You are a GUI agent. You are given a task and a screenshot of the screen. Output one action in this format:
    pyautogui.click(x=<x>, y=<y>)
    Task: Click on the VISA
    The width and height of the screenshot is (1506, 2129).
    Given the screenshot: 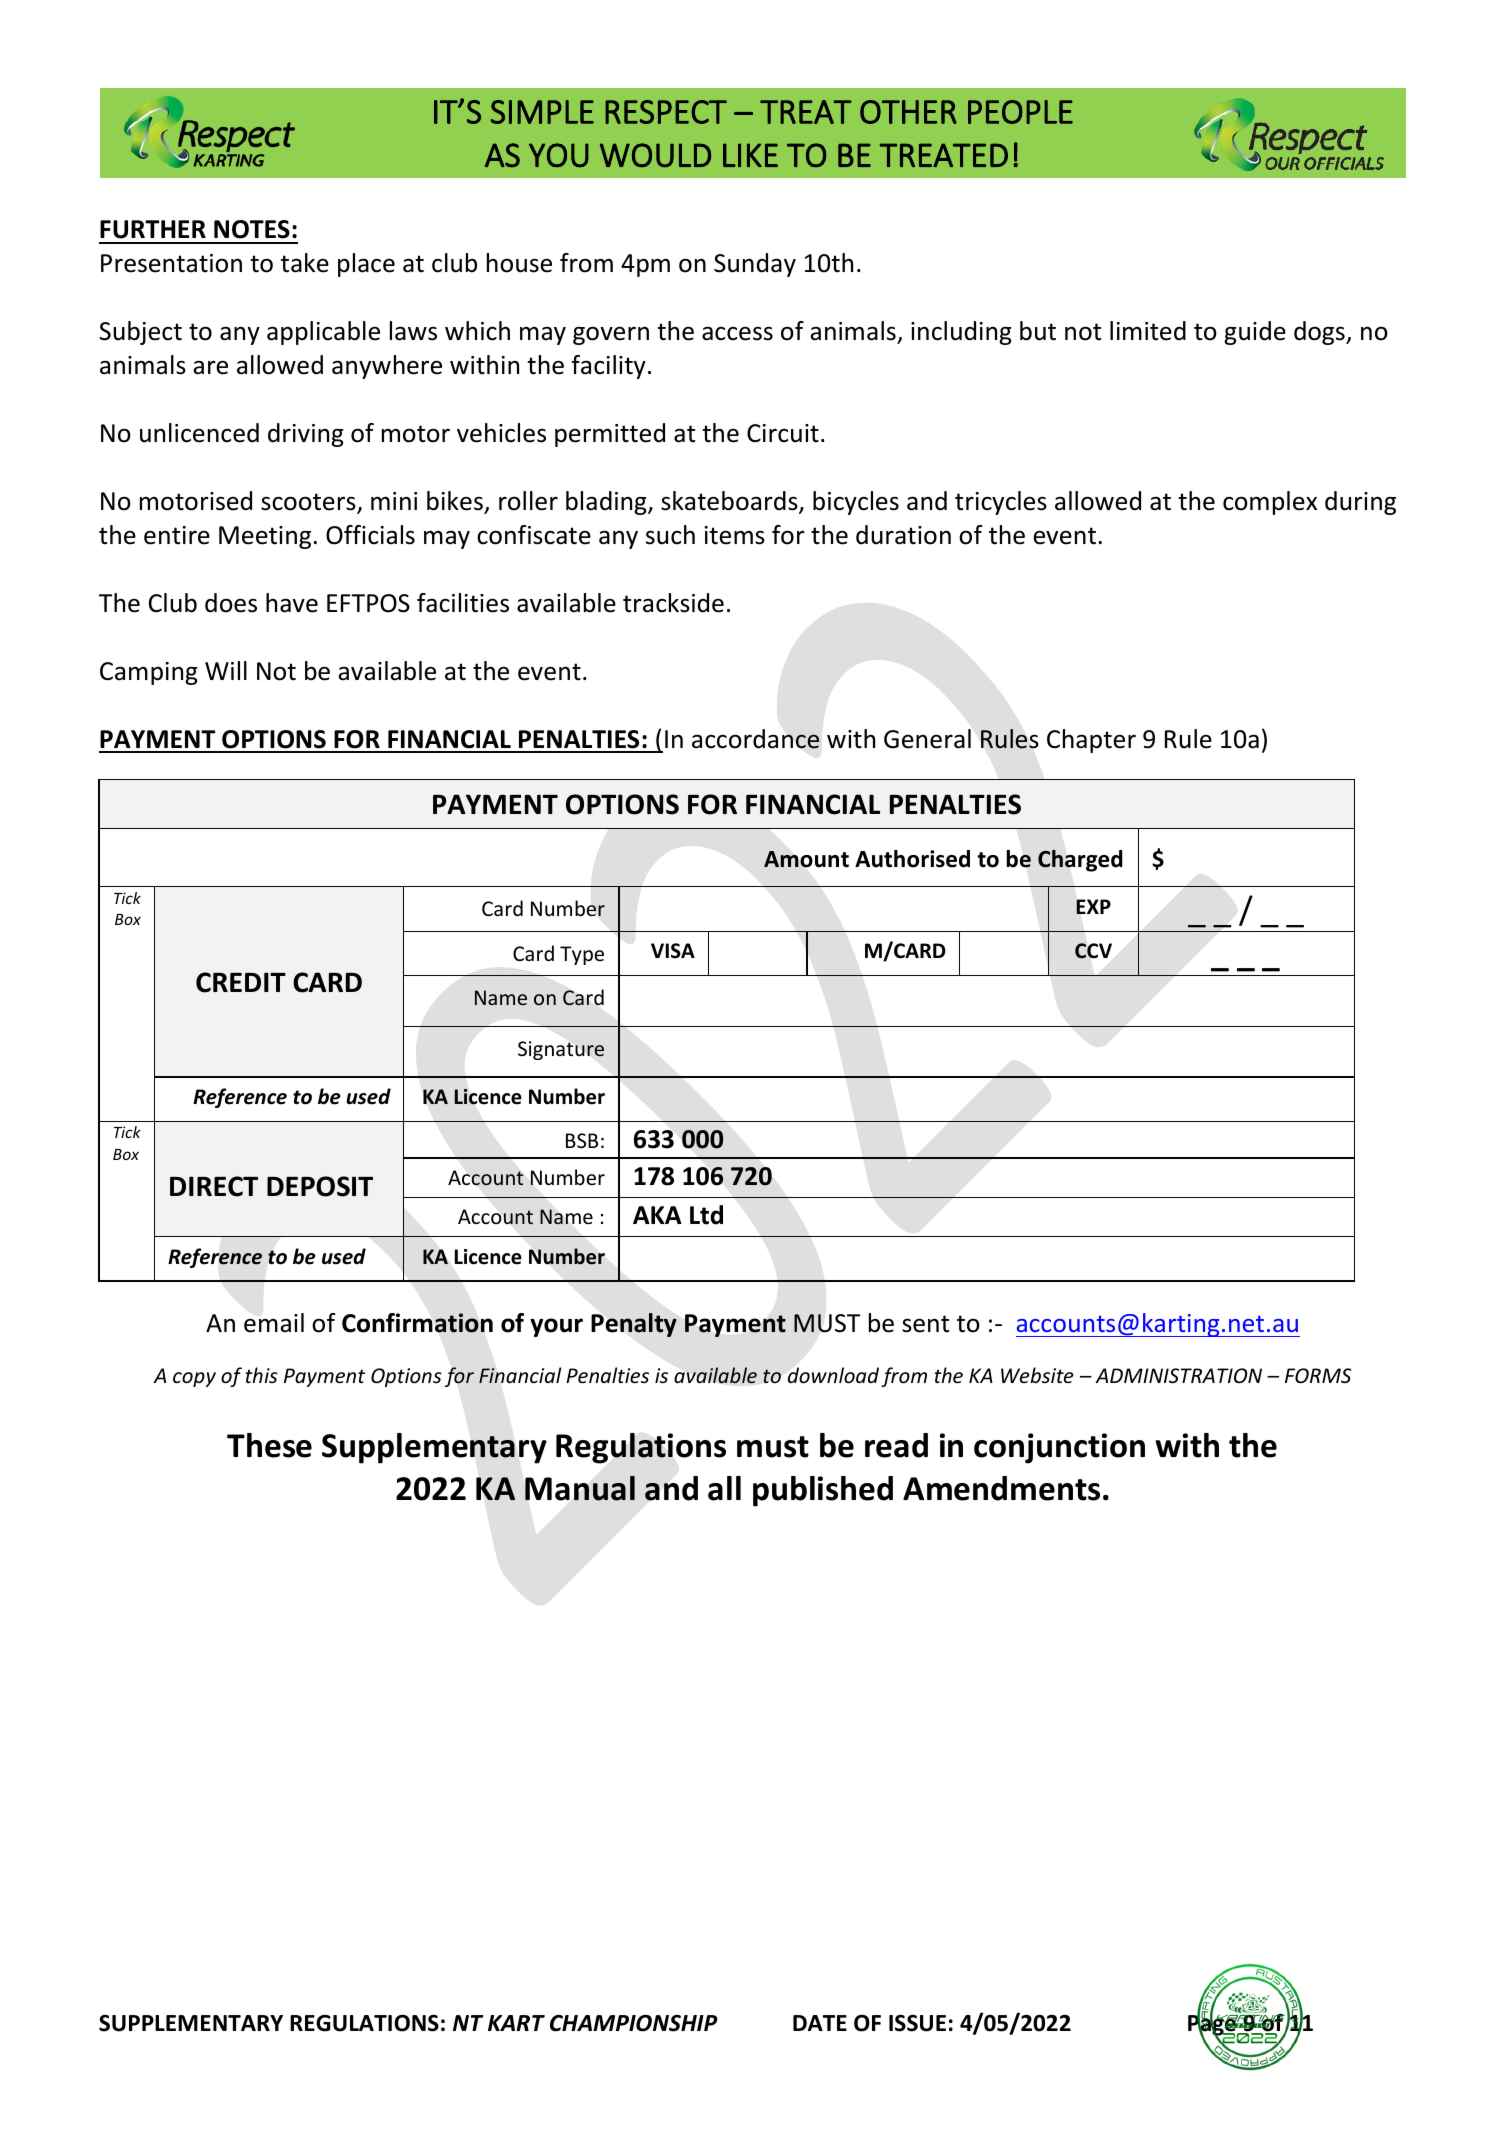 What is the action you would take?
    pyautogui.click(x=673, y=951)
